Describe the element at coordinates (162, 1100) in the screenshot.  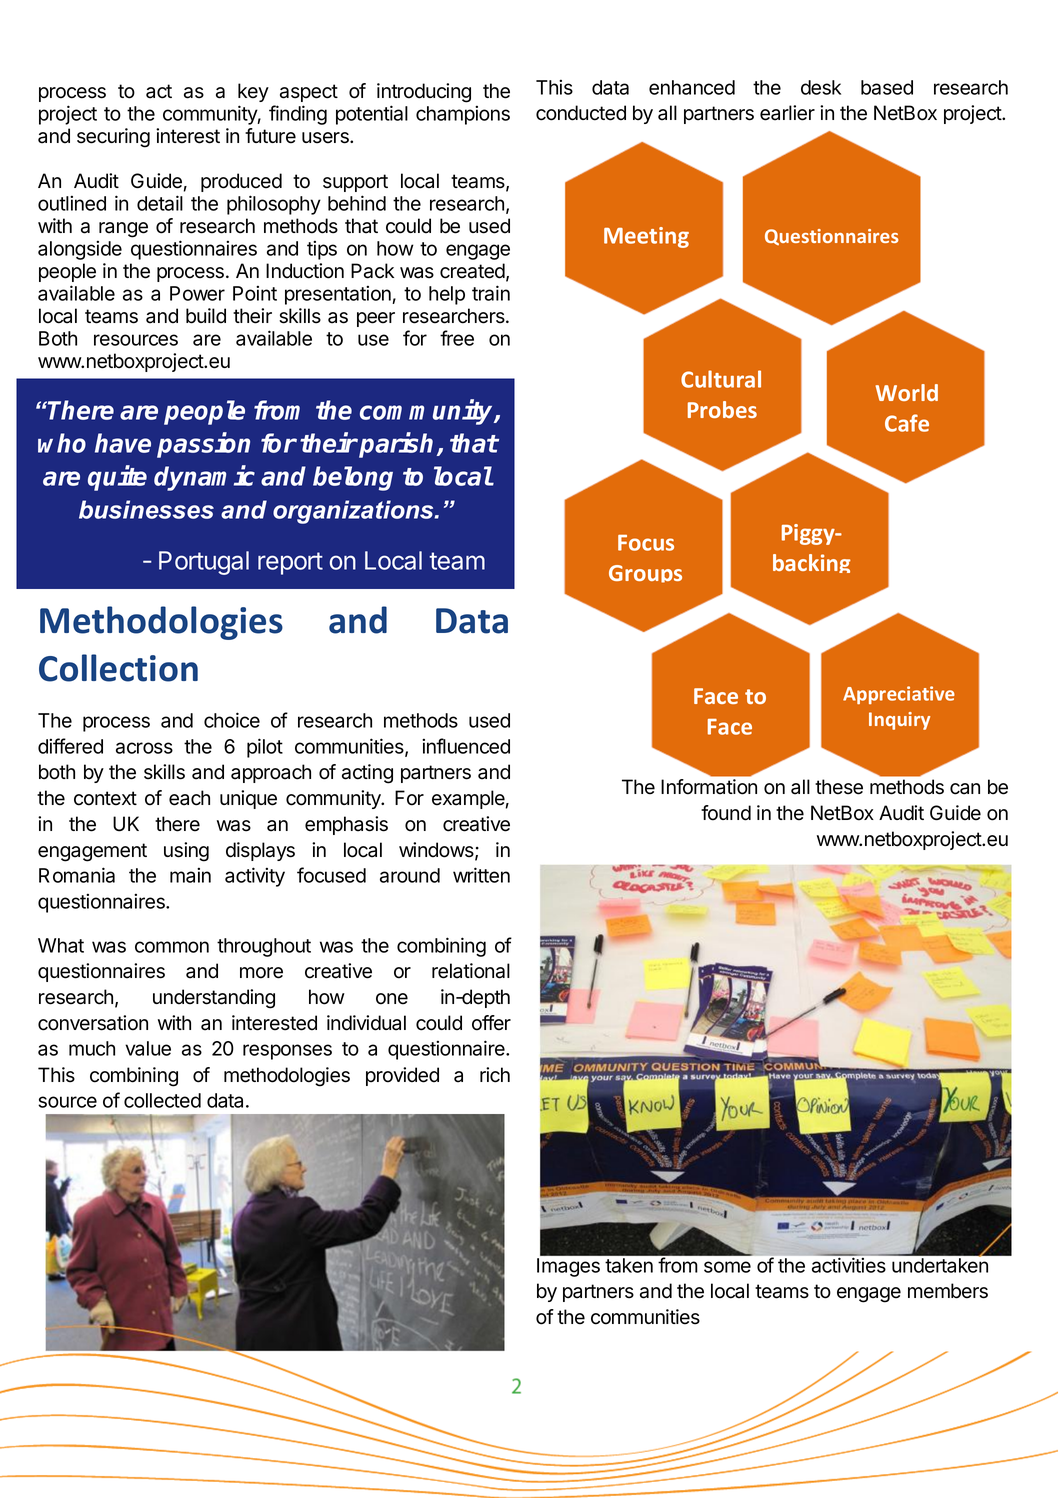
I see `collected` at that location.
